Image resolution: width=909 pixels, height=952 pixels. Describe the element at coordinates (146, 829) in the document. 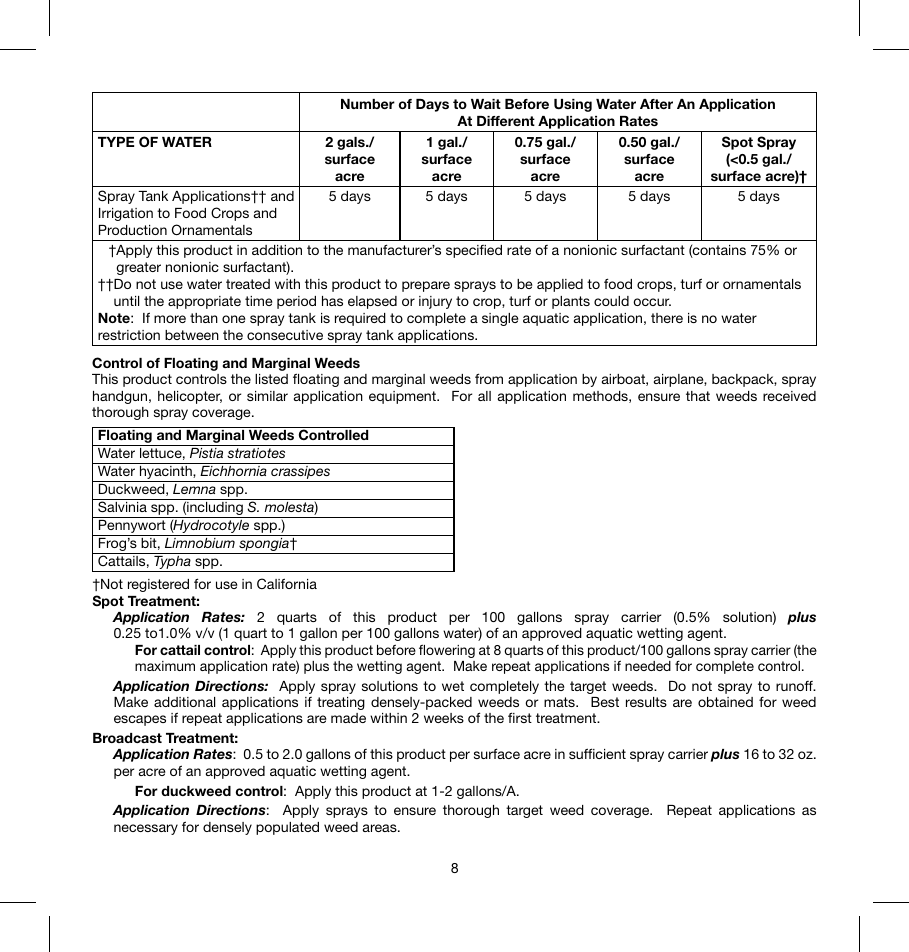

I see `necessary` at that location.
